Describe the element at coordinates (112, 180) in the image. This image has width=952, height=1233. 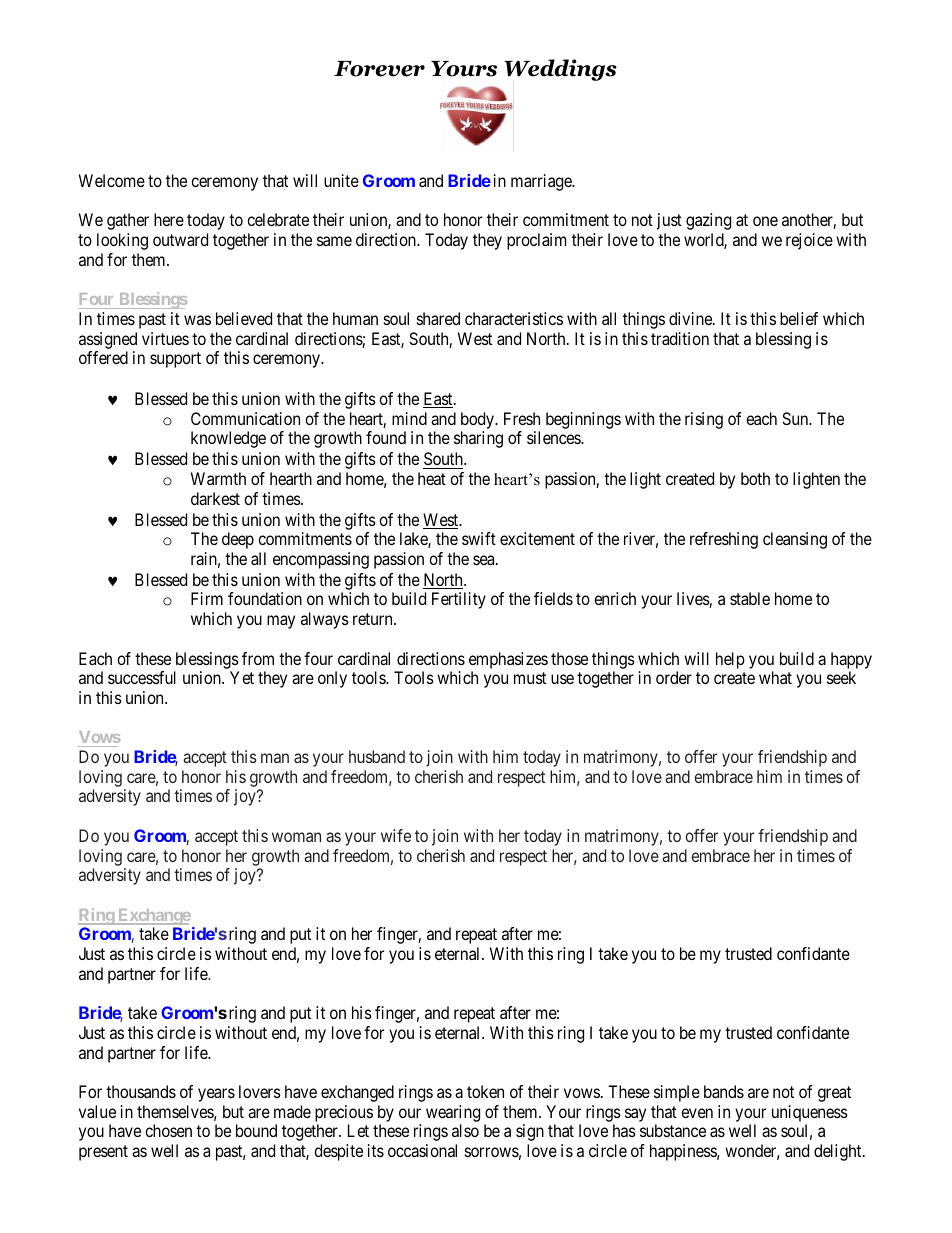
I see `Welcome` at that location.
